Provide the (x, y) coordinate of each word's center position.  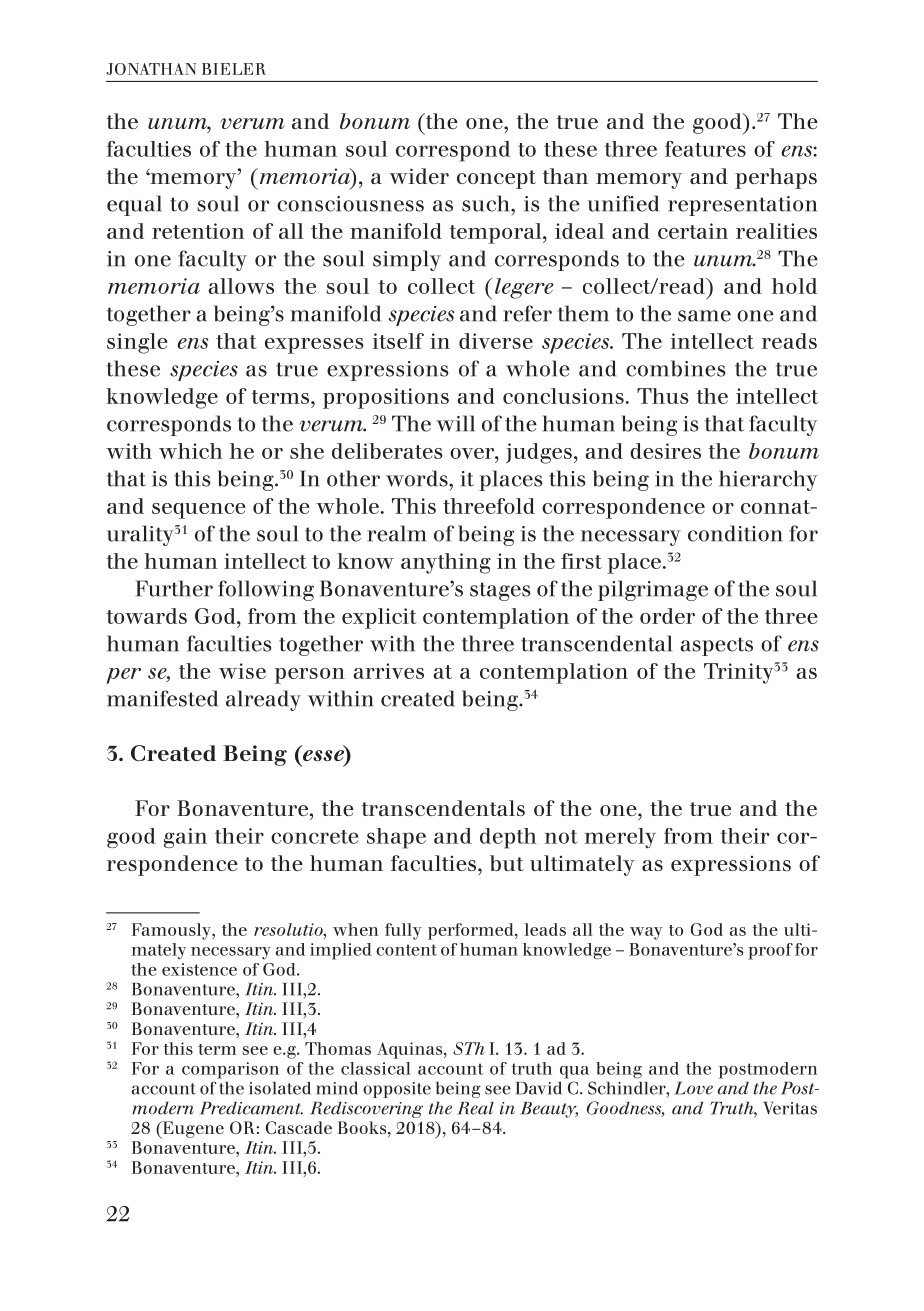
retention (198, 231)
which (191, 451)
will (455, 423)
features (705, 149)
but (507, 863)
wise (242, 671)
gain (185, 838)
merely (620, 838)
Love (693, 1088)
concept (496, 179)
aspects (716, 646)
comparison (230, 1070)
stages (500, 591)
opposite (397, 1090)
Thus (663, 396)
